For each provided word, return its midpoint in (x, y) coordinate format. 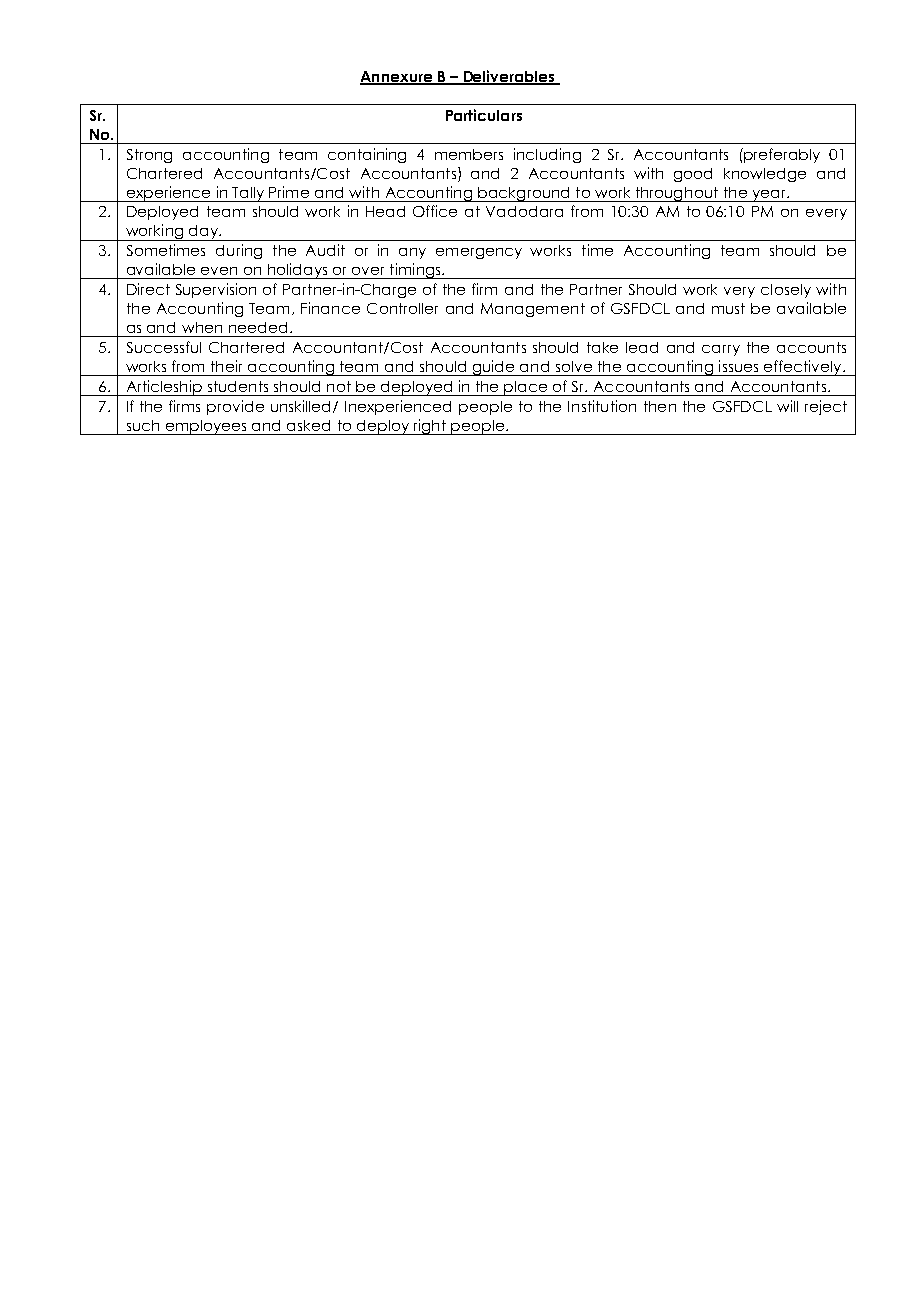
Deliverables (509, 77)
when (202, 327)
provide (235, 407)
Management (533, 310)
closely (786, 291)
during (239, 251)
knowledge (765, 175)
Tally (248, 194)
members (469, 154)
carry (721, 350)
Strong (149, 156)
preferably (782, 155)
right (430, 427)
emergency (479, 253)
